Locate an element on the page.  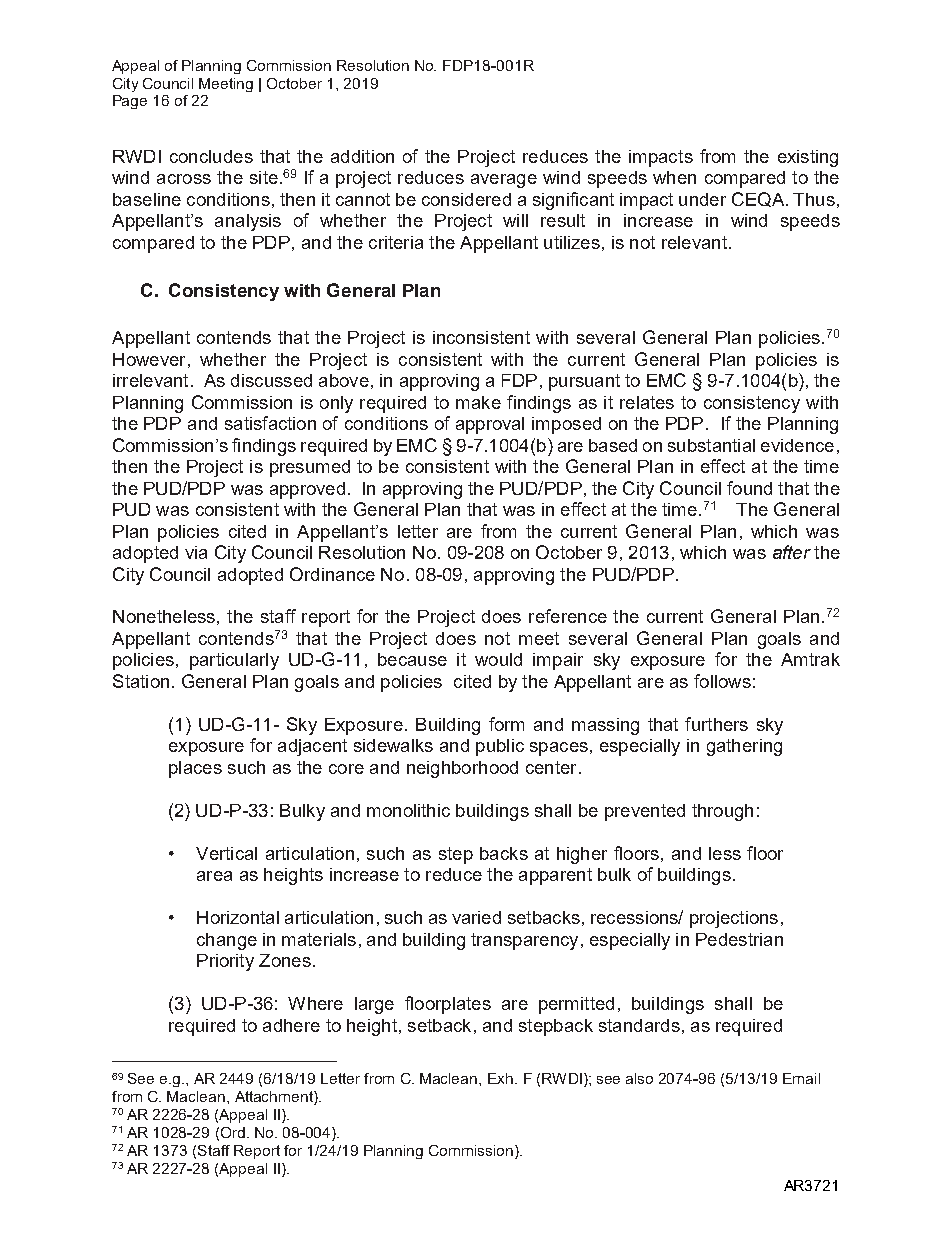
adhere is located at coordinates (291, 1025).
